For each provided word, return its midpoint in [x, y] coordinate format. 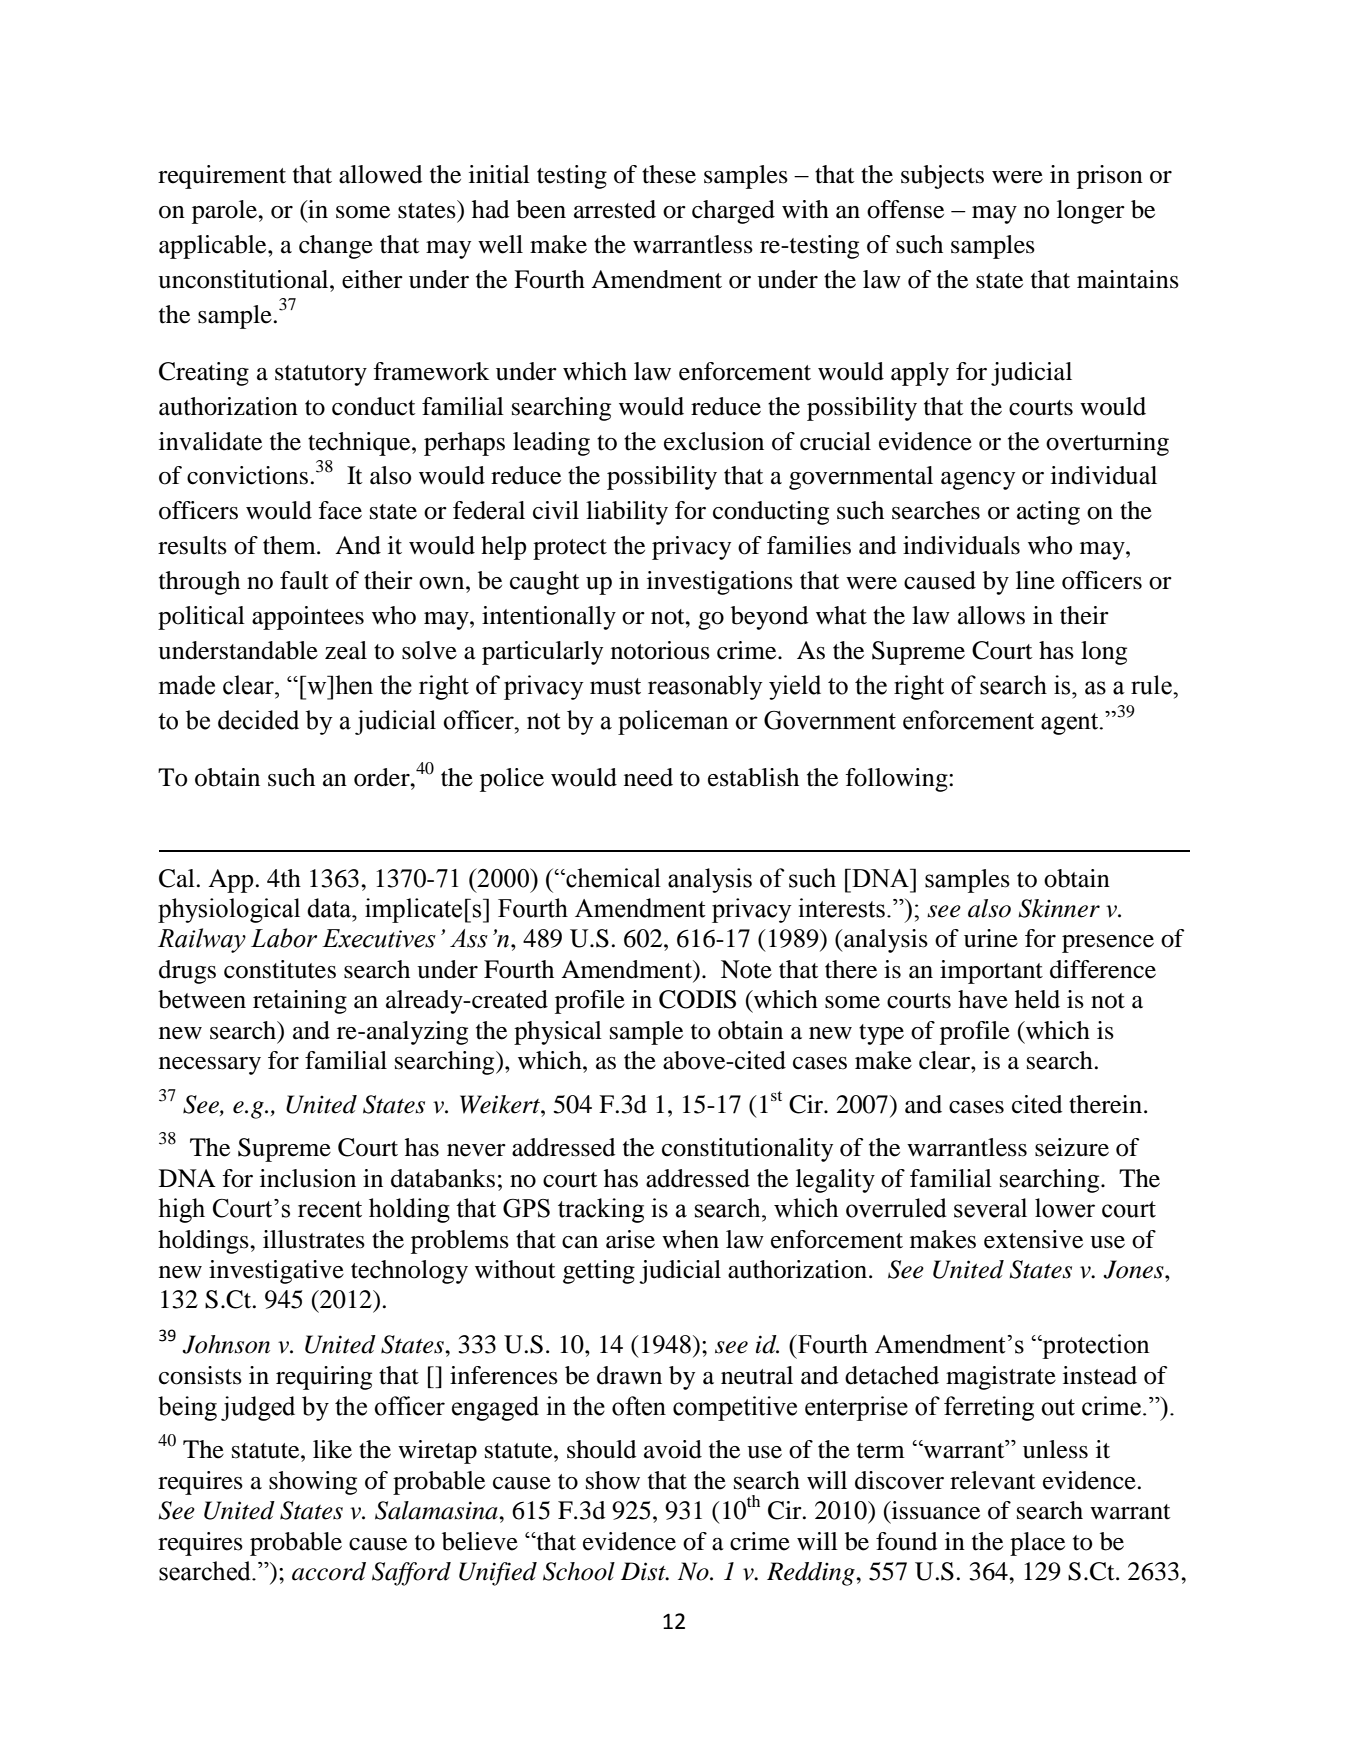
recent [330, 1209]
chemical [612, 878]
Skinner [1059, 908]
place [1037, 1544]
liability [627, 513]
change [336, 247]
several [990, 1208]
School [579, 1571]
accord [329, 1571]
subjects [942, 177]
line [1035, 580]
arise [630, 1239]
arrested [615, 209]
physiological [229, 910]
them [290, 545]
